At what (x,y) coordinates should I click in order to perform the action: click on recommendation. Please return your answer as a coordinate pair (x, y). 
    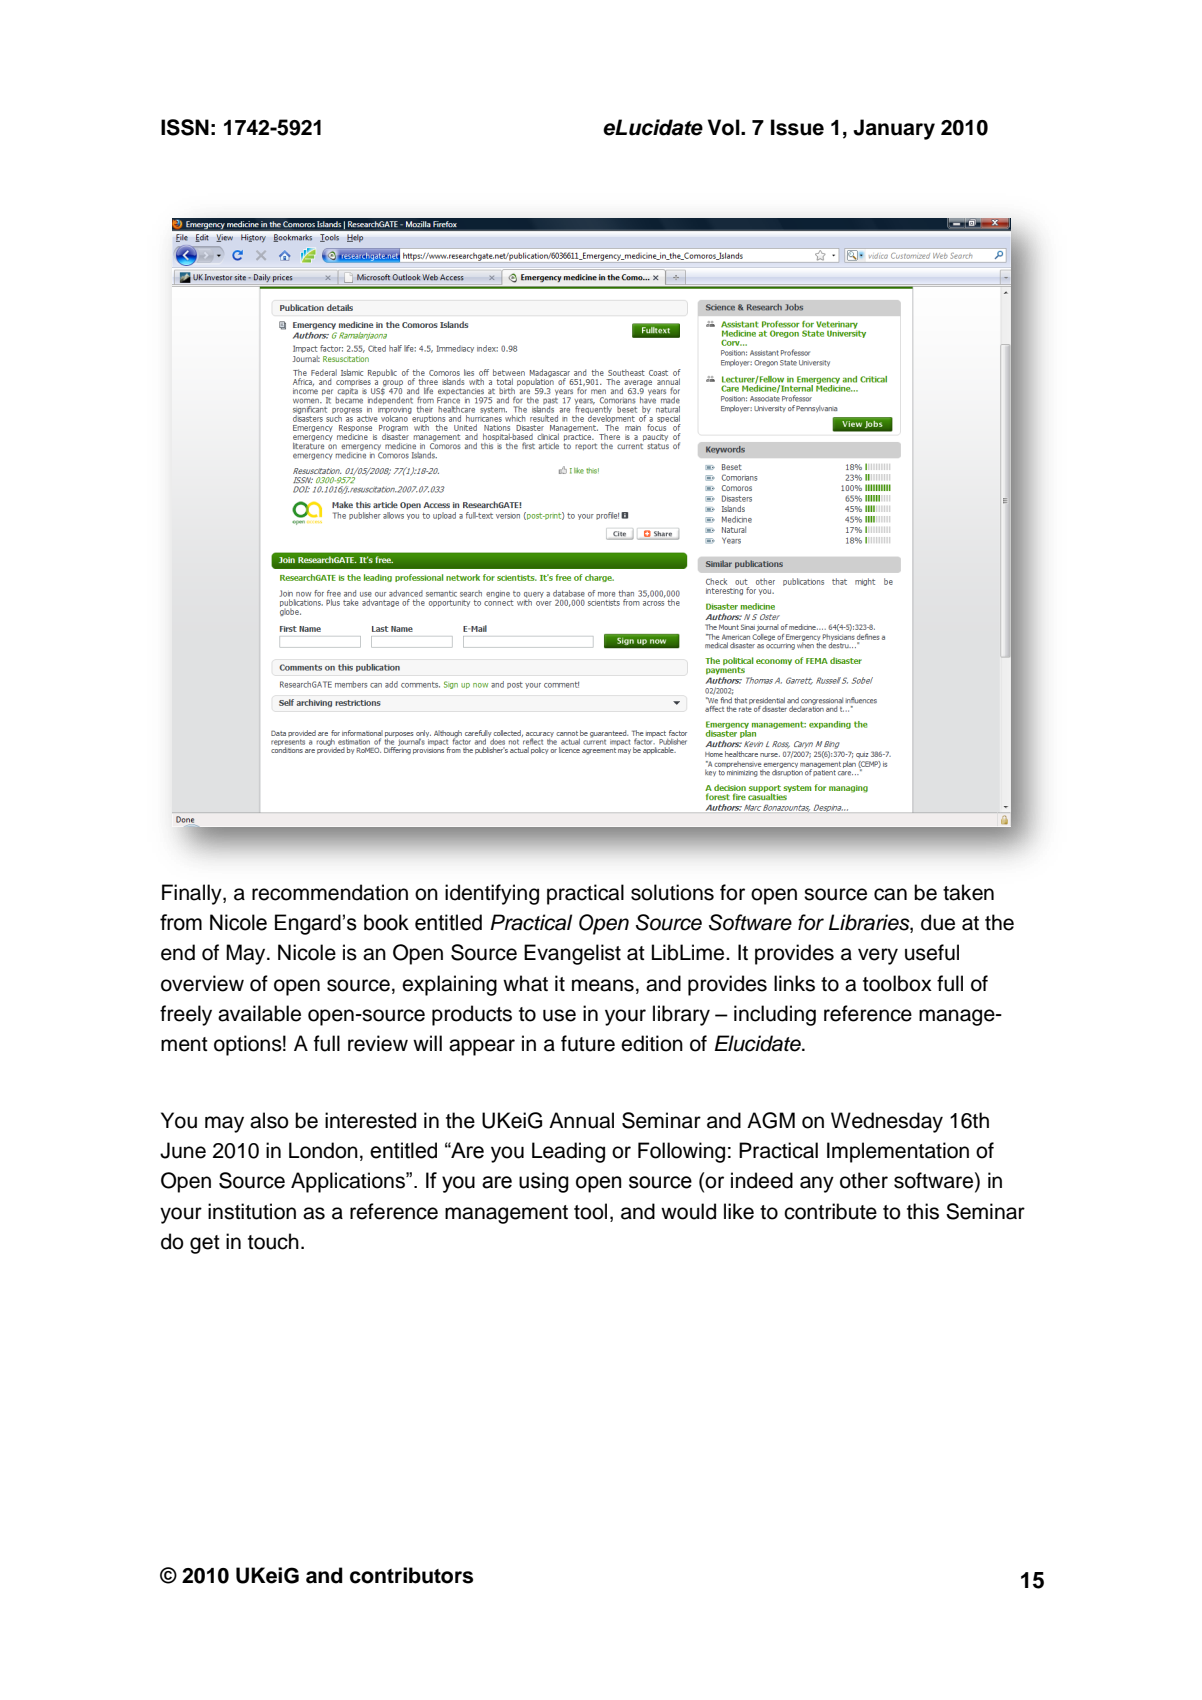
    Looking at the image, I should click on (330, 892).
